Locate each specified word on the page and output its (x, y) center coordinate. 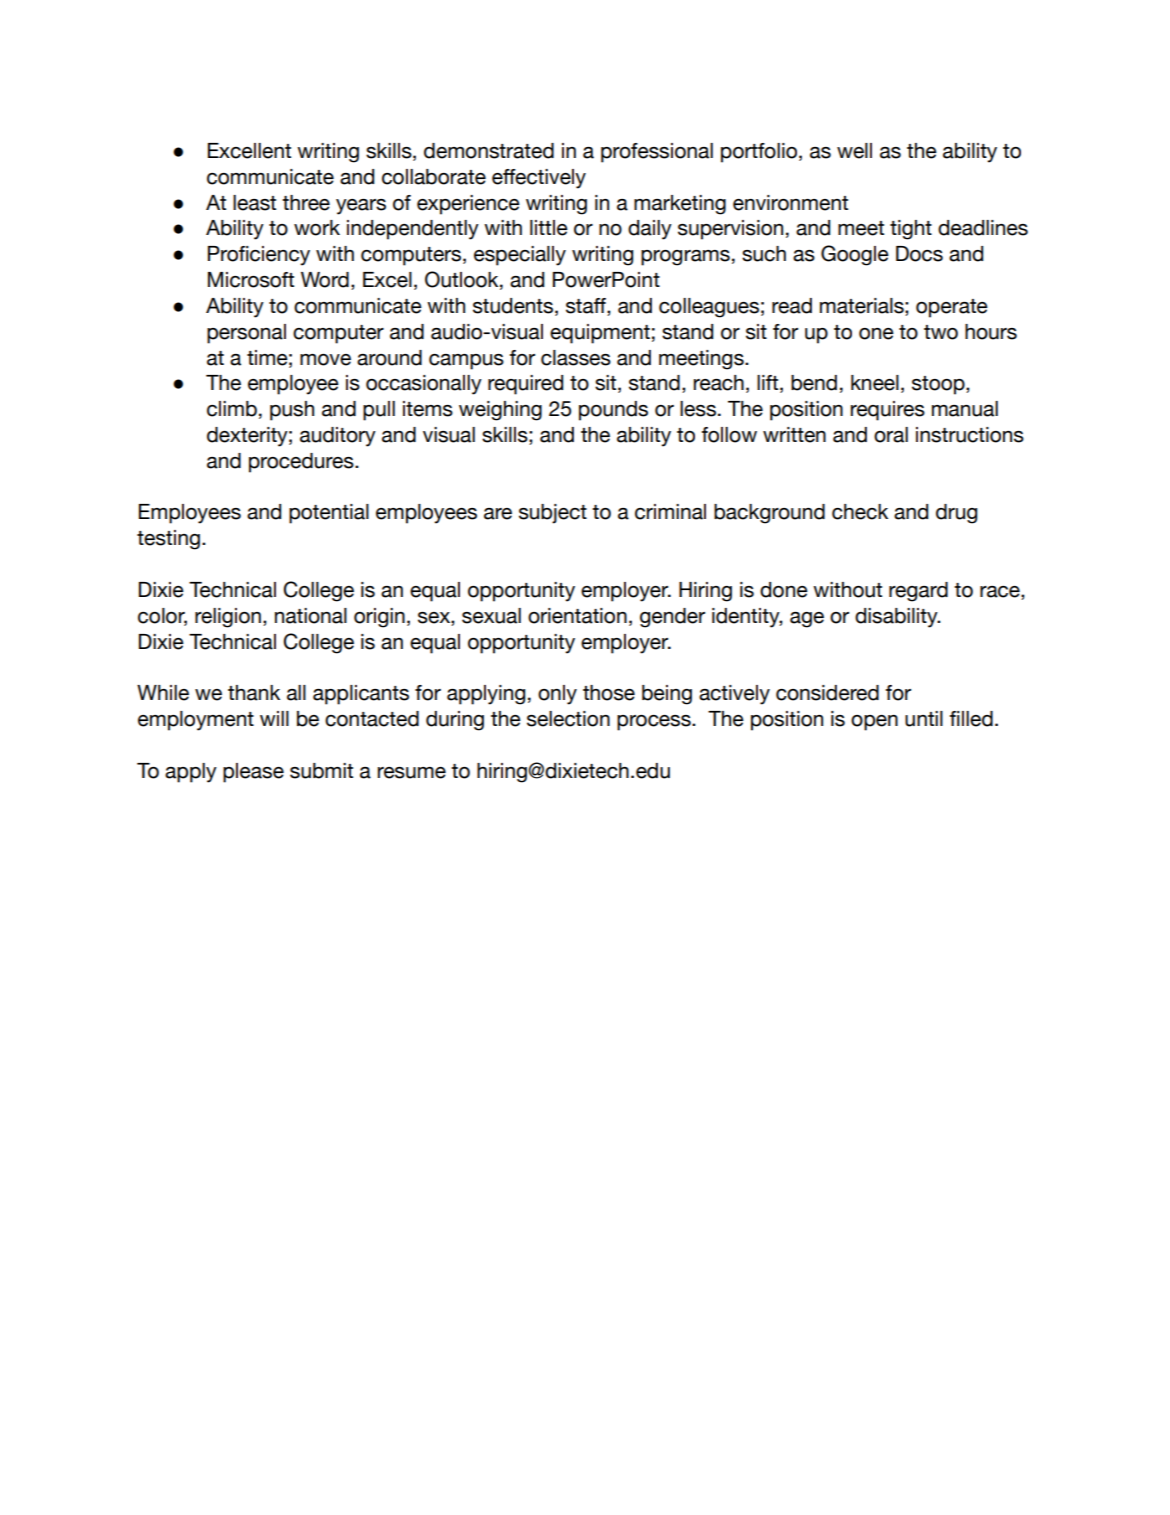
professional (657, 153)
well (854, 151)
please (253, 773)
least (254, 203)
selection (568, 719)
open (874, 723)
